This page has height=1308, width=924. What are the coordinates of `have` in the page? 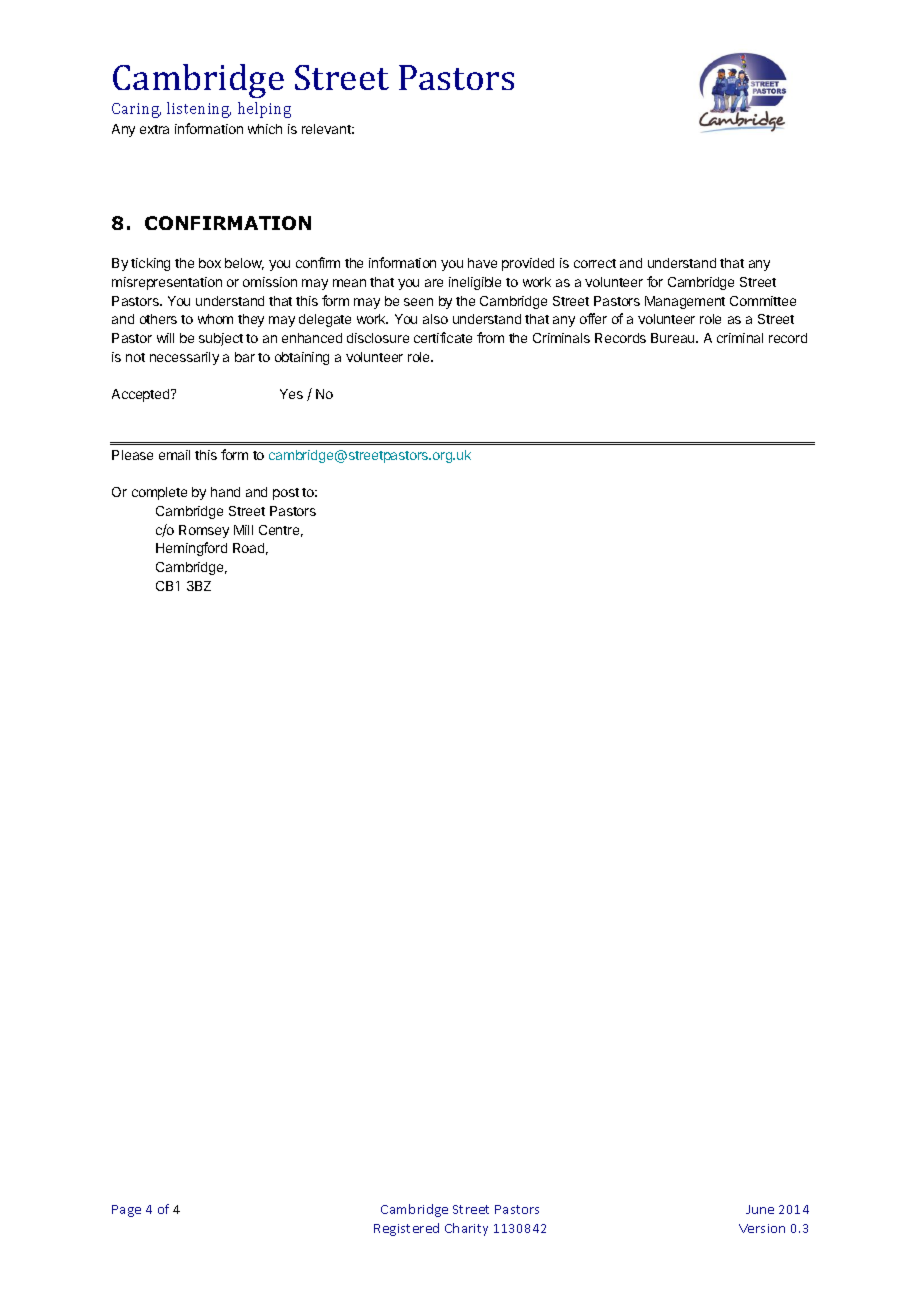 It's located at (482, 263).
